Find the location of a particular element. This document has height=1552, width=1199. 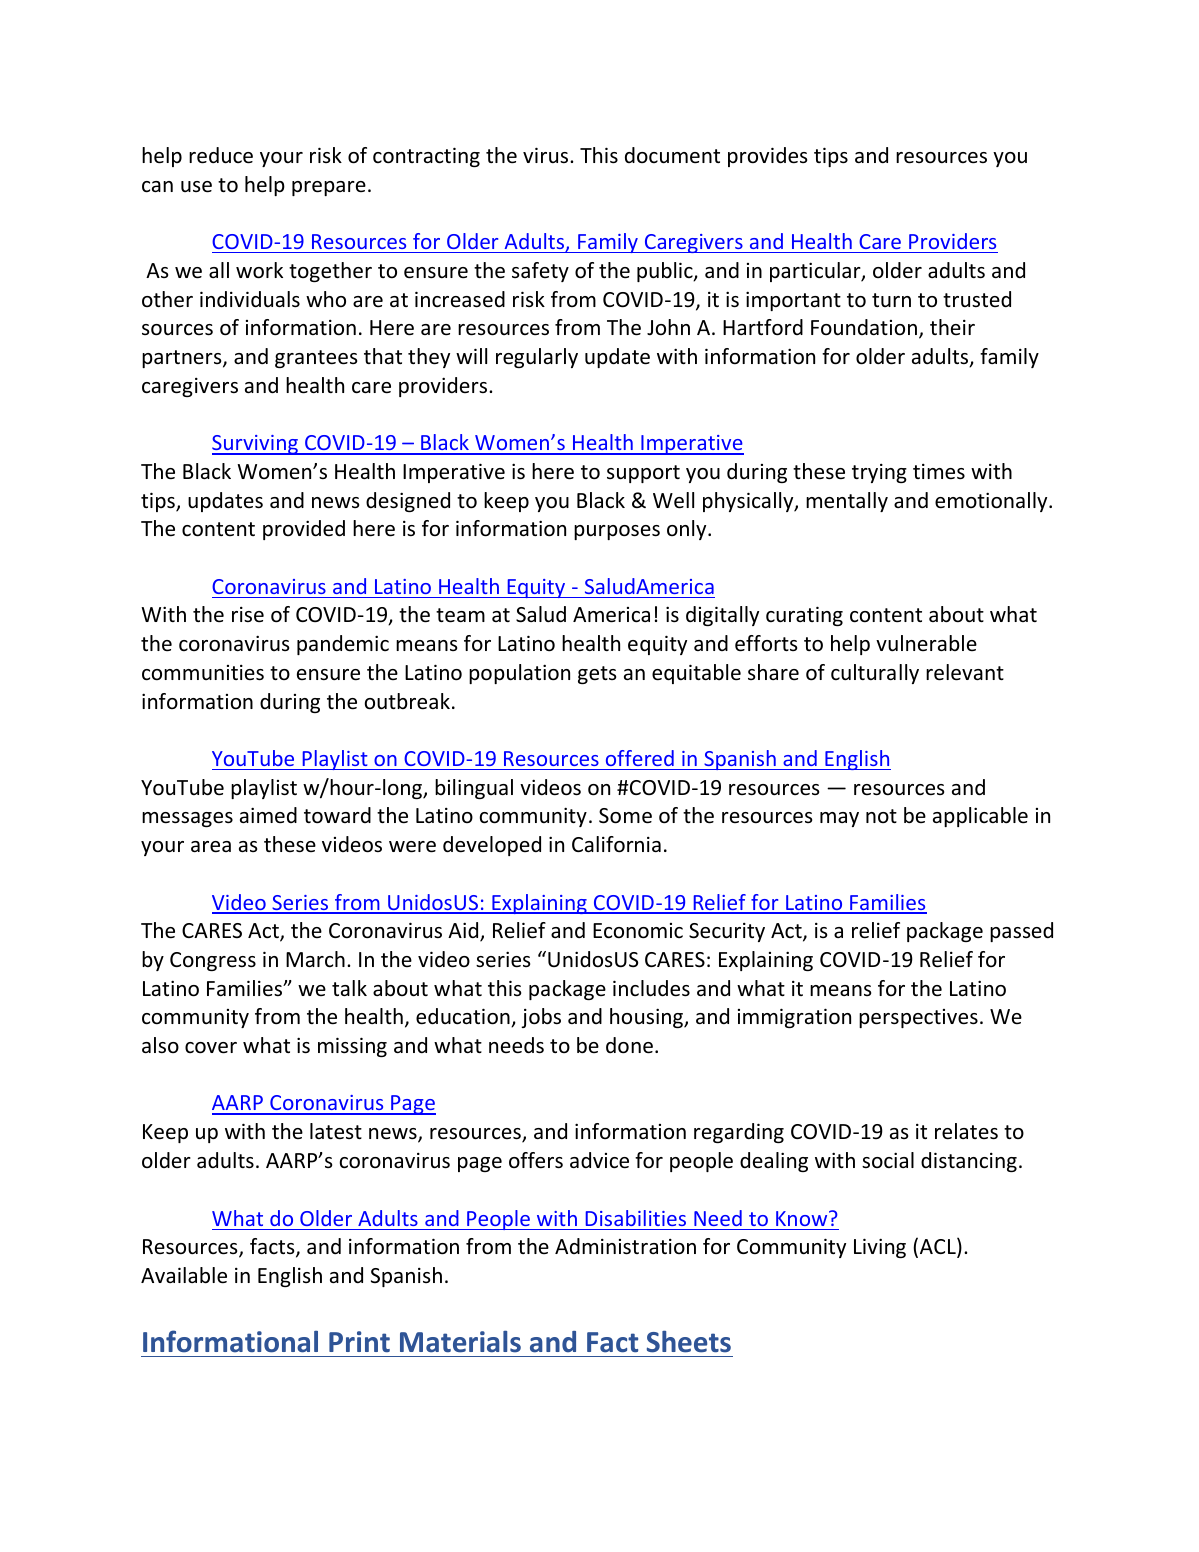

document is located at coordinates (672, 155).
